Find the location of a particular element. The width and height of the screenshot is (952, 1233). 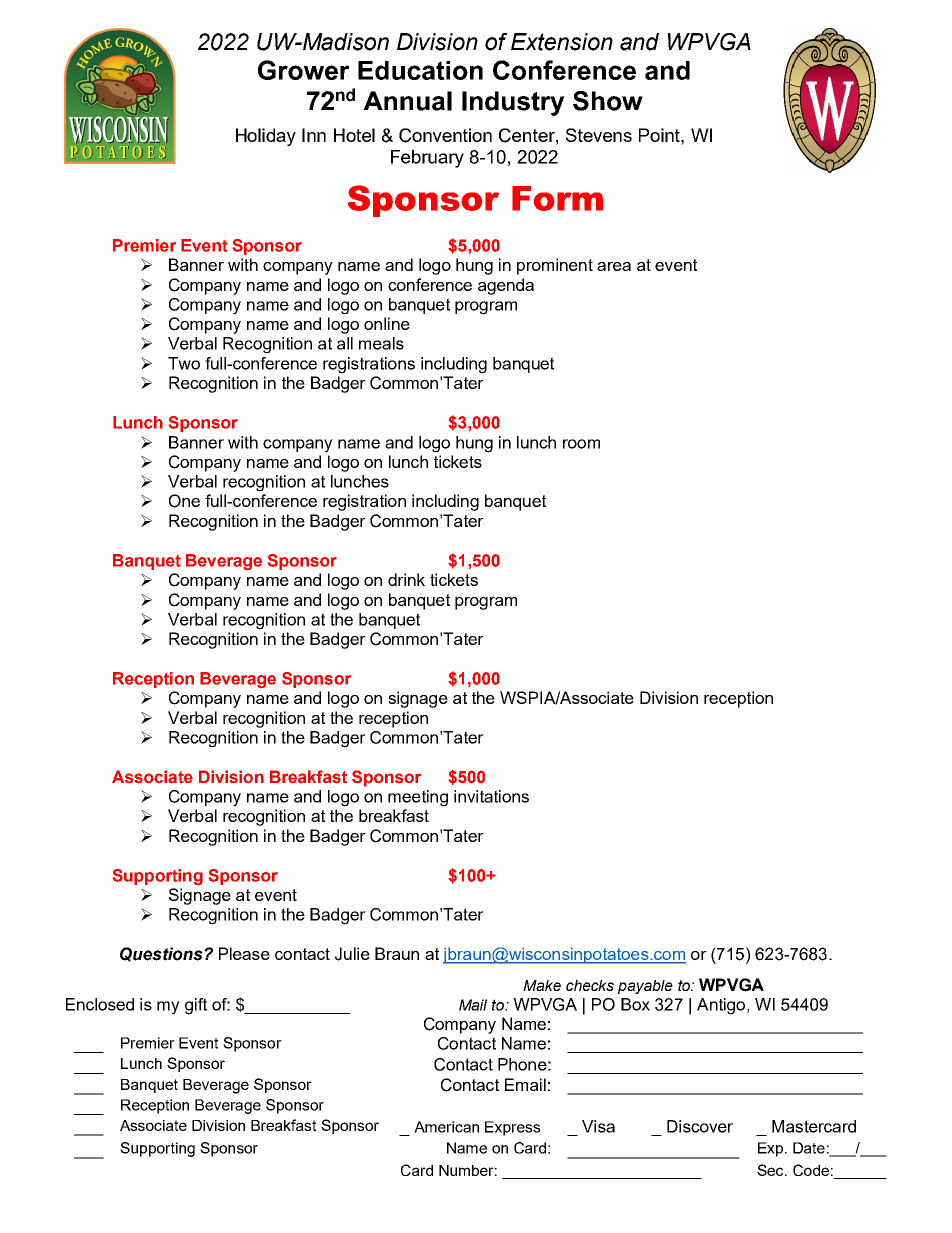

meeting is located at coordinates (418, 798).
